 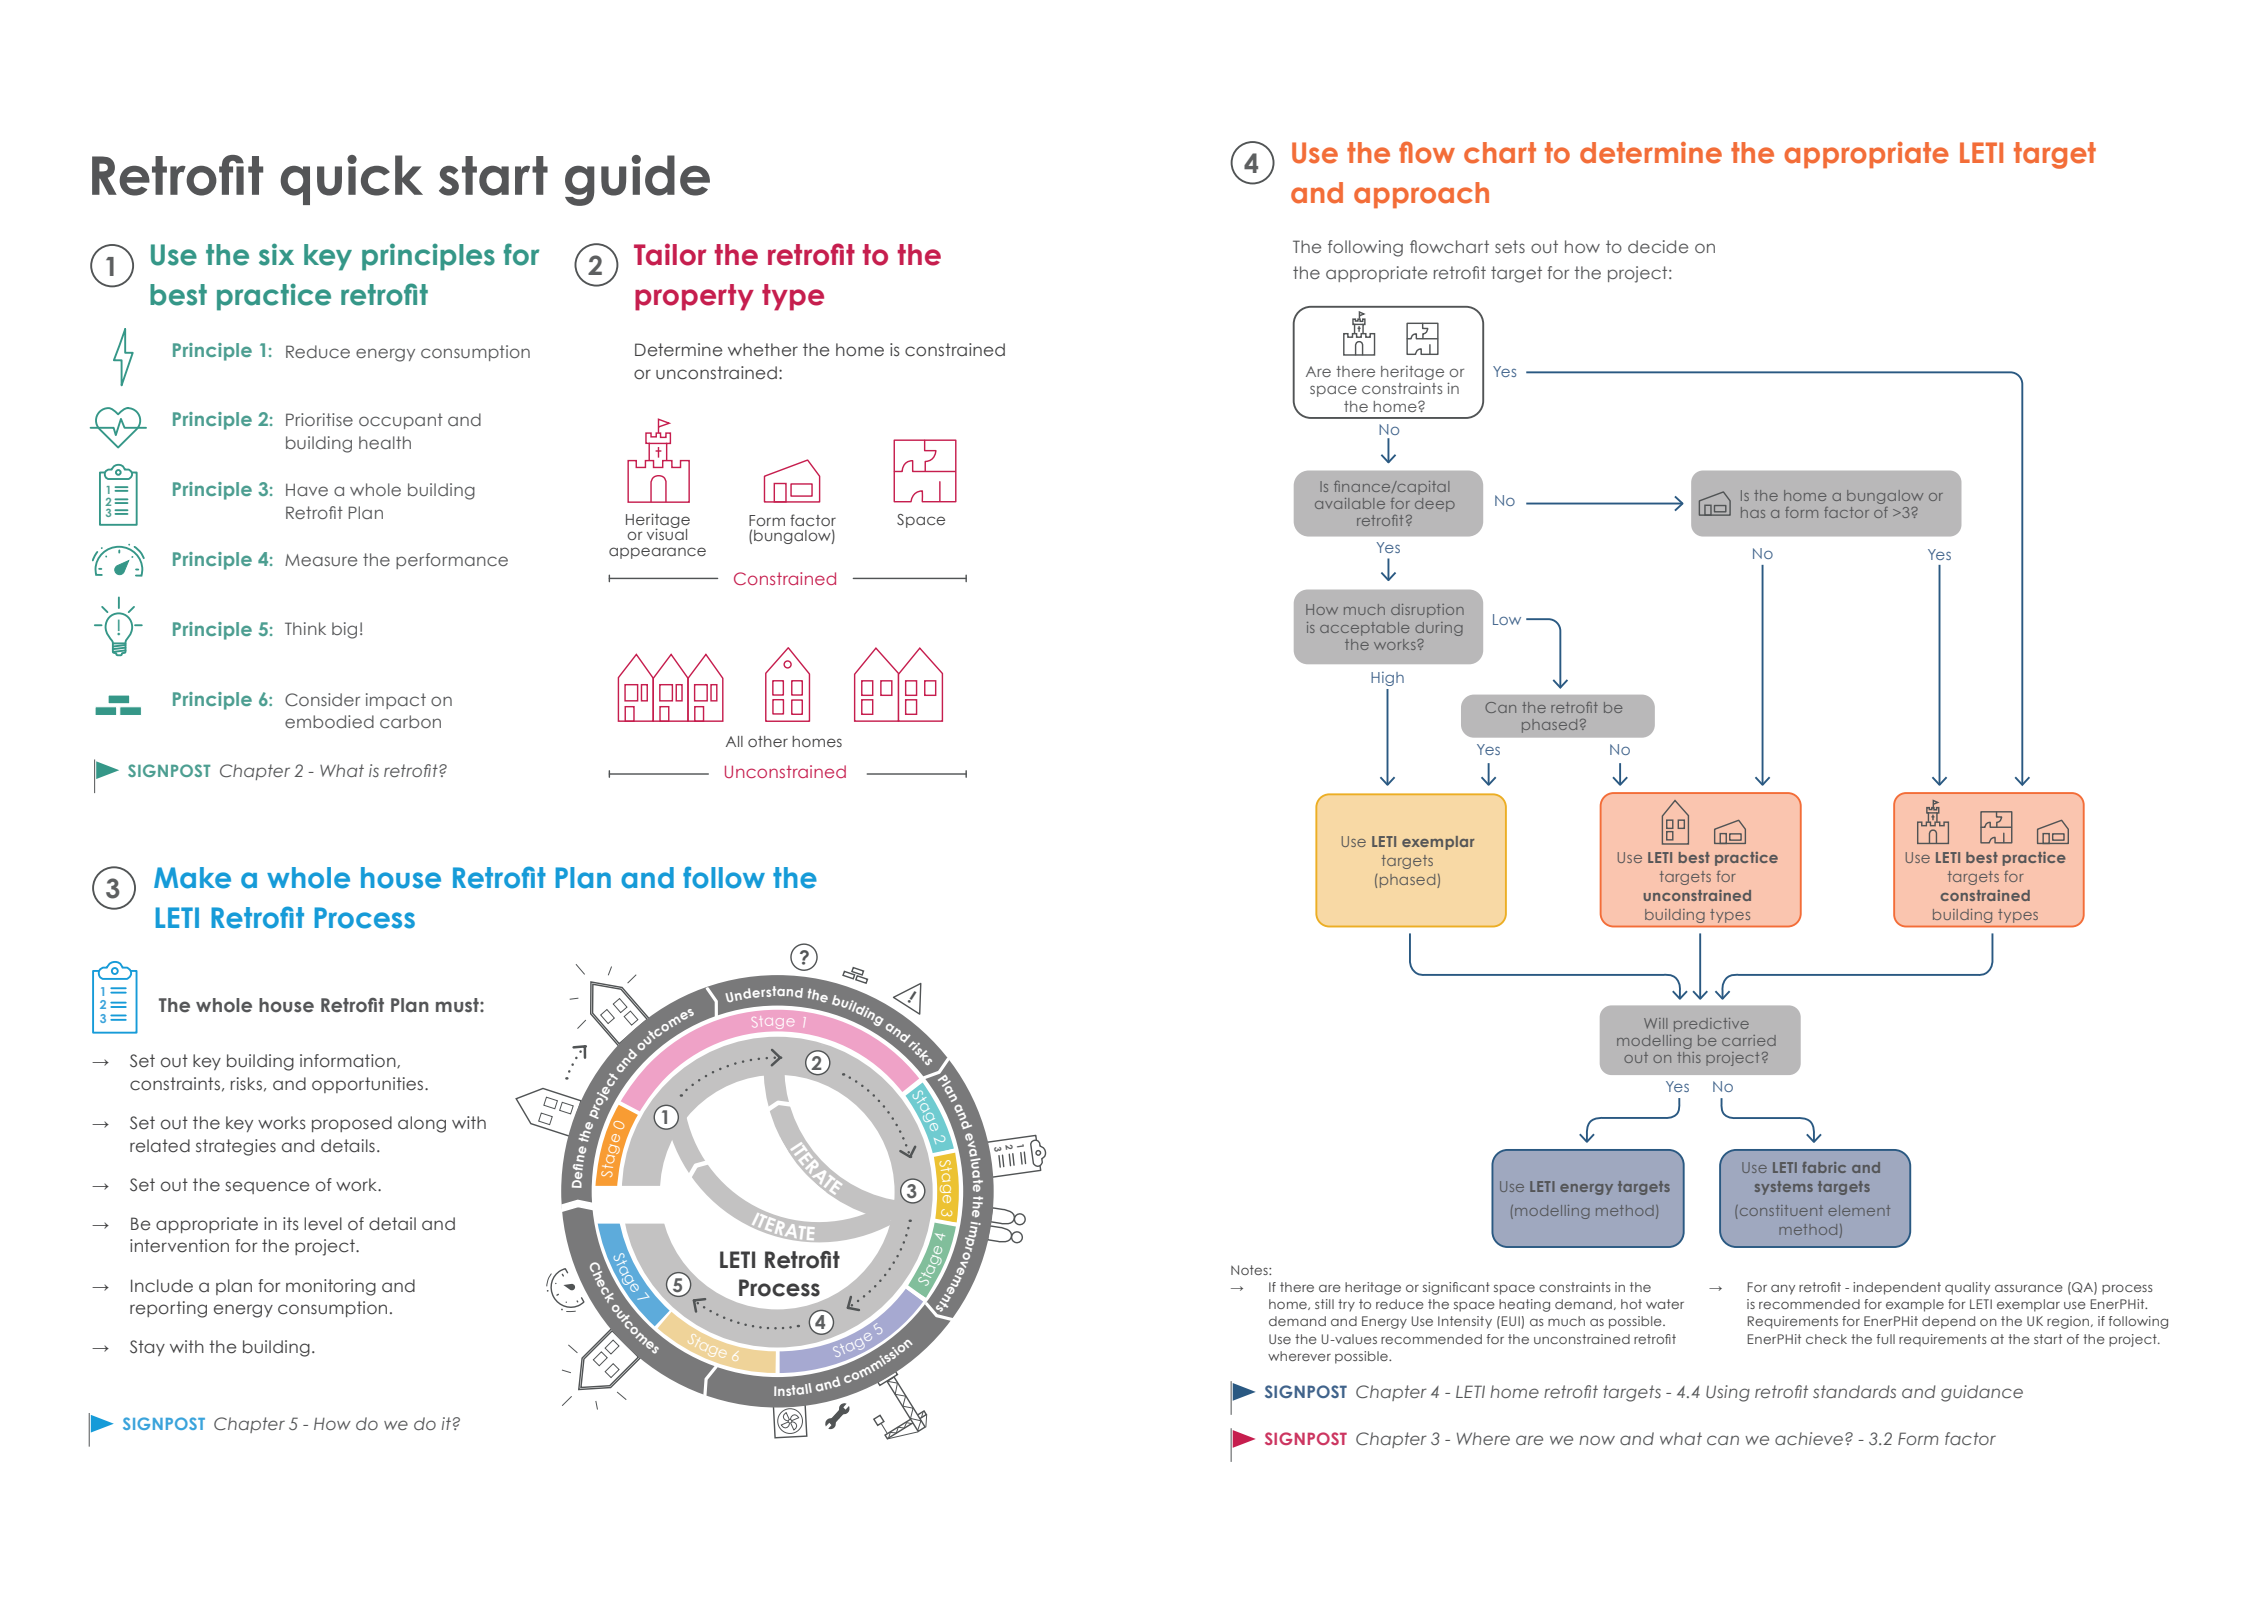 What do you see at coordinates (1655, 1023) in the image?
I see `Will` at bounding box center [1655, 1023].
